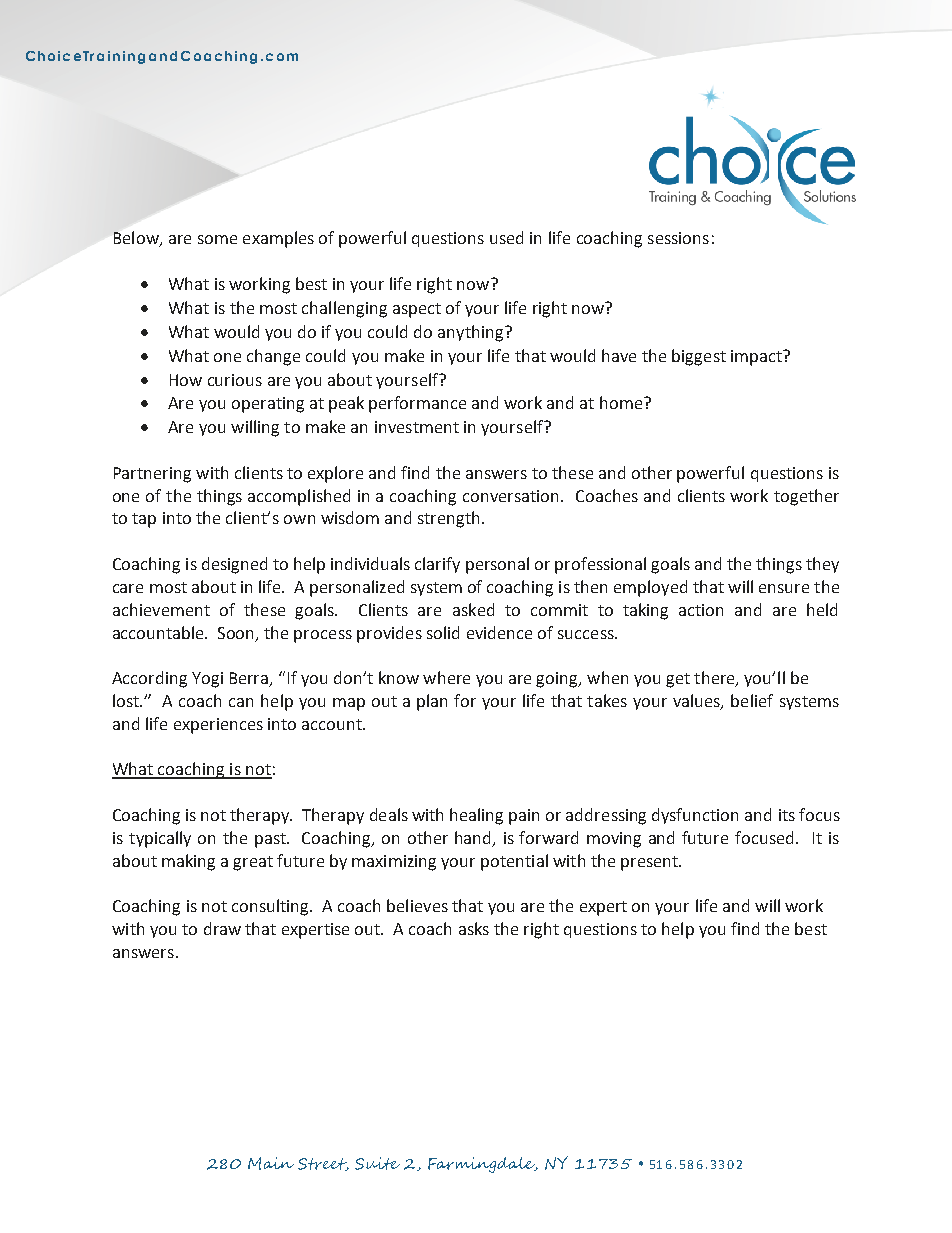 This screenshot has width=952, height=1233. I want to click on sessions, so click(678, 238).
